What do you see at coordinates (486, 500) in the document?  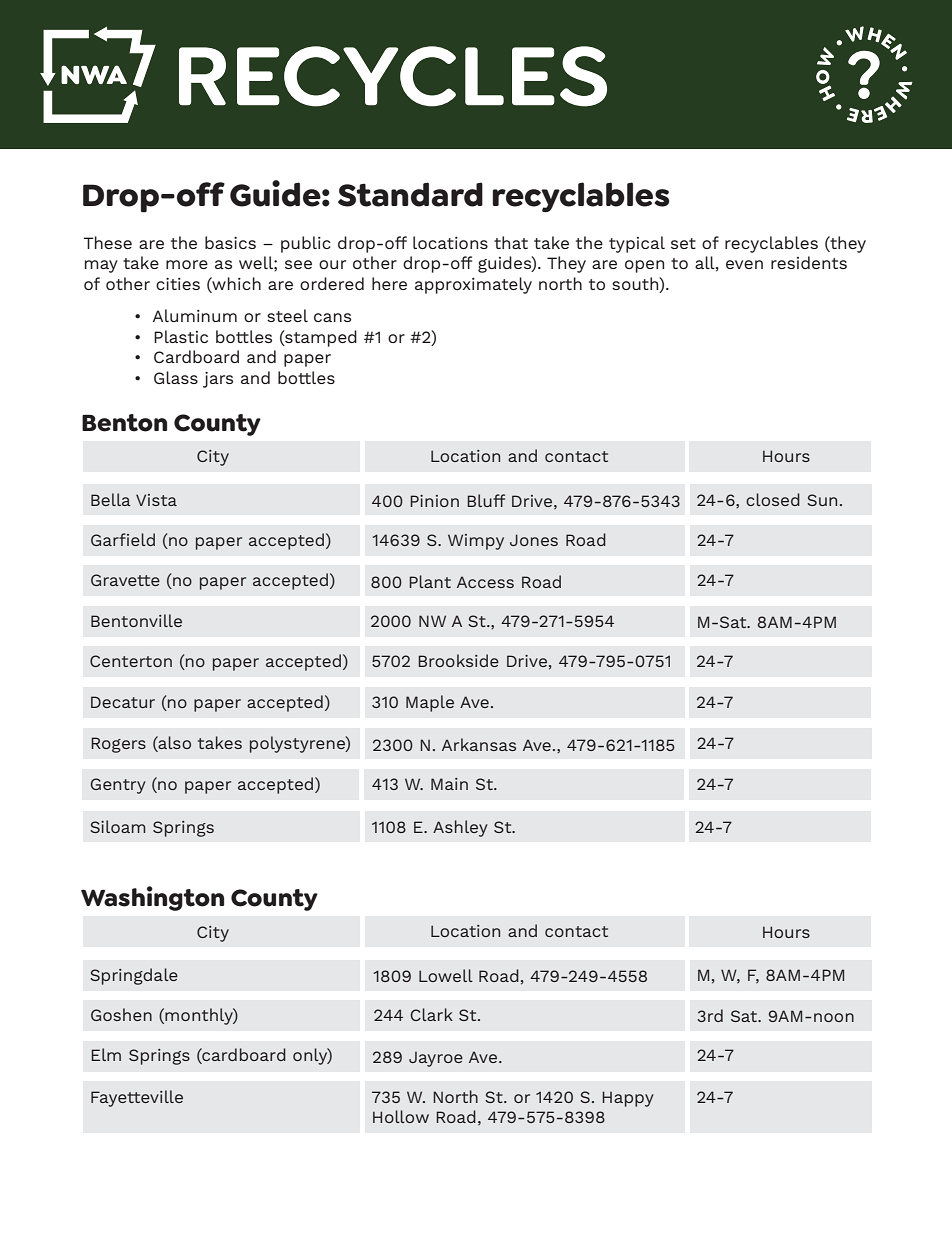 I see `Bluff` at bounding box center [486, 500].
